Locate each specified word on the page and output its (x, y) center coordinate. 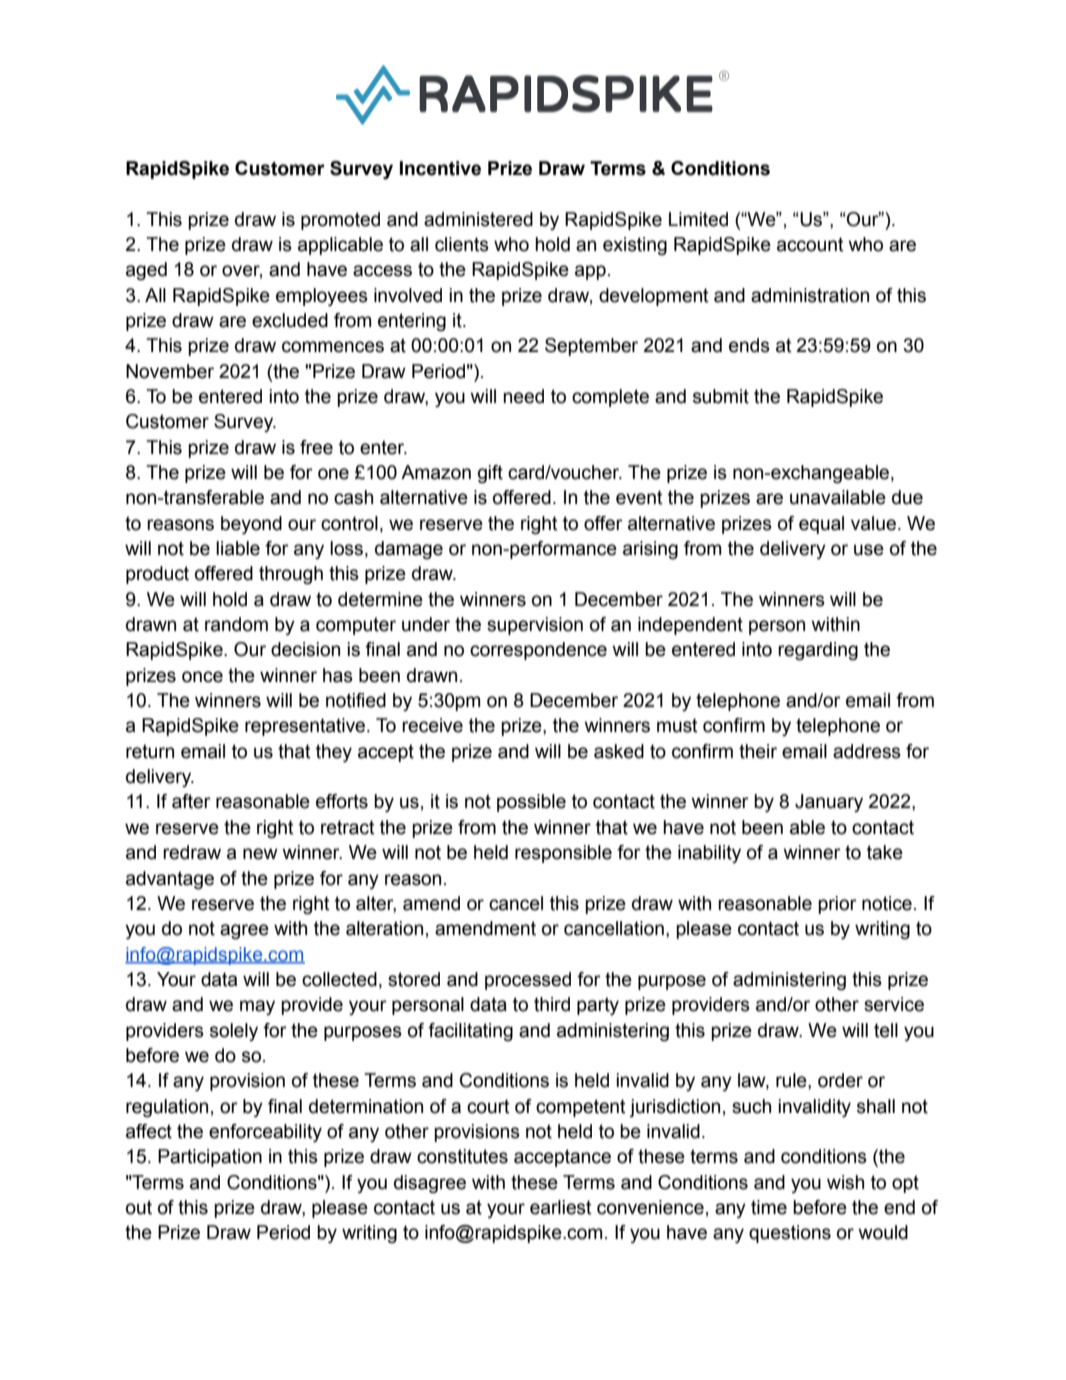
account (810, 244)
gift (490, 474)
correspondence (538, 651)
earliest (561, 1207)
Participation (210, 1158)
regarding (818, 651)
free (316, 447)
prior (837, 905)
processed (528, 981)
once (202, 677)
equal (821, 525)
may (257, 1007)
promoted (340, 221)
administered (478, 219)
